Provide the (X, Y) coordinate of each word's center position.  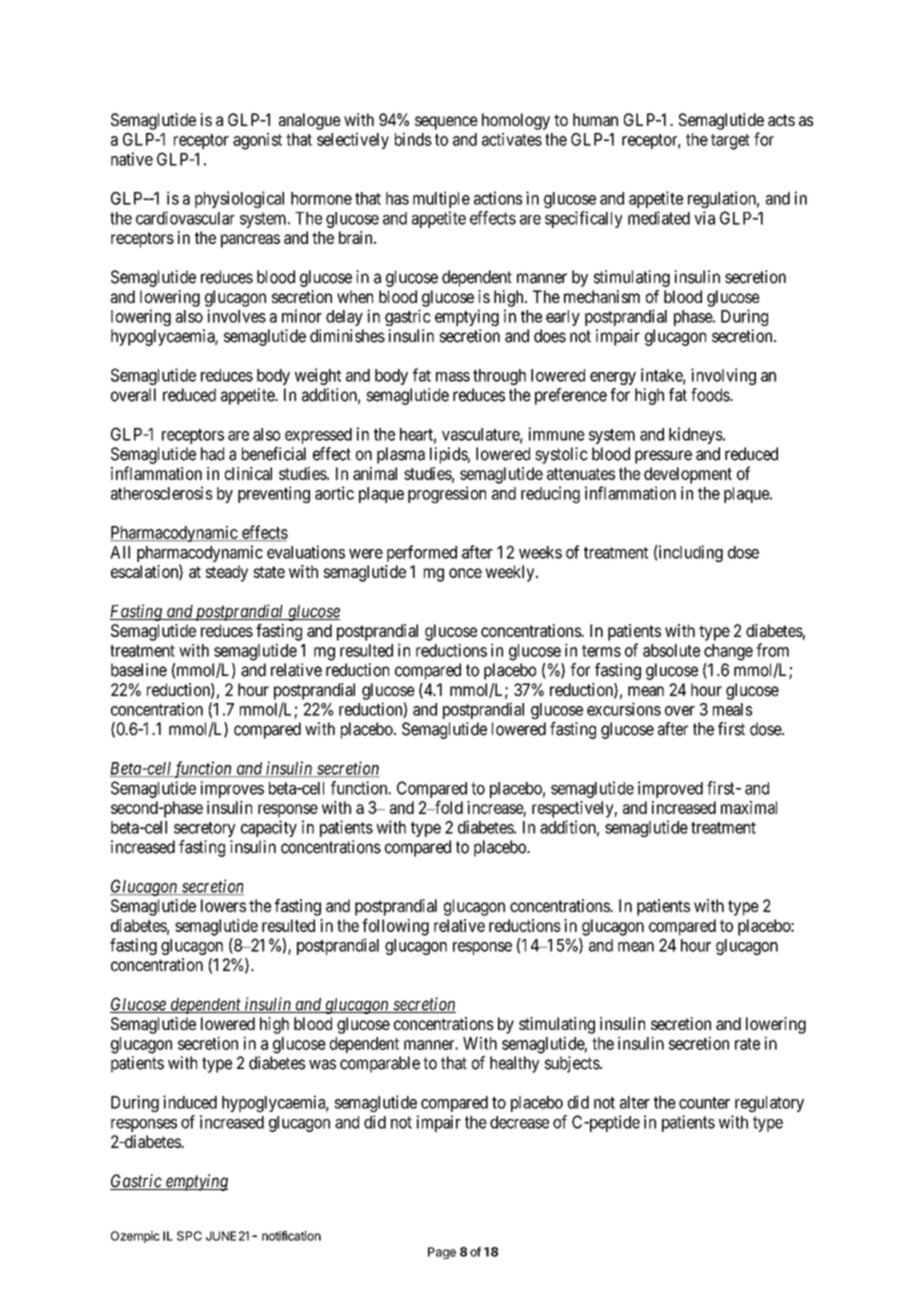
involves (237, 316)
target (730, 142)
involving (723, 376)
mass (453, 377)
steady (227, 573)
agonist (257, 141)
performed (422, 553)
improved (670, 789)
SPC (189, 1236)
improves (232, 789)
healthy (514, 1064)
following (395, 927)
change (728, 652)
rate (747, 1044)
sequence (446, 123)
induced (190, 1102)
